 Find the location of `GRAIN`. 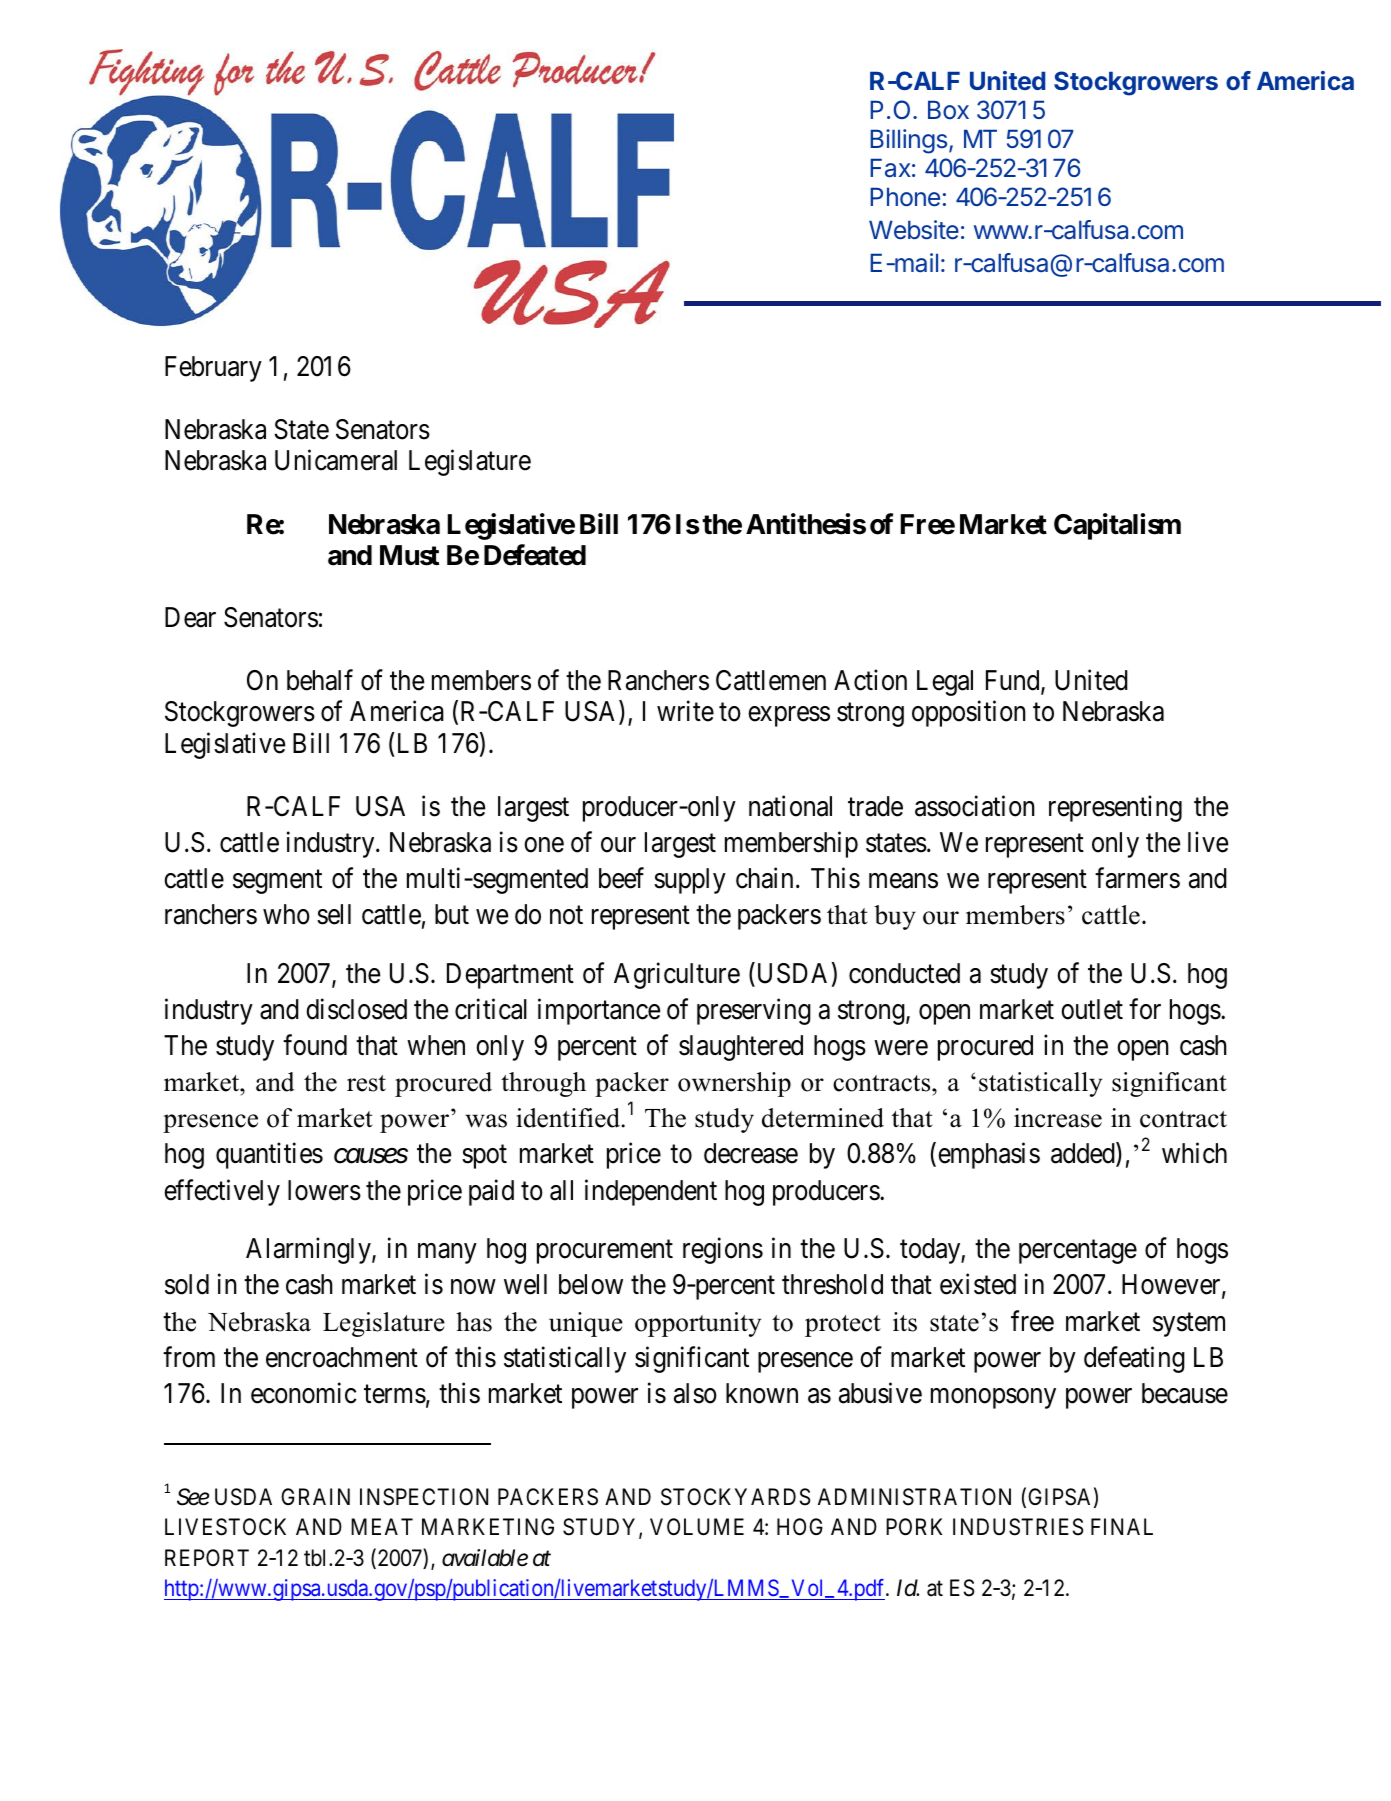

GRAIN is located at coordinates (315, 1496).
